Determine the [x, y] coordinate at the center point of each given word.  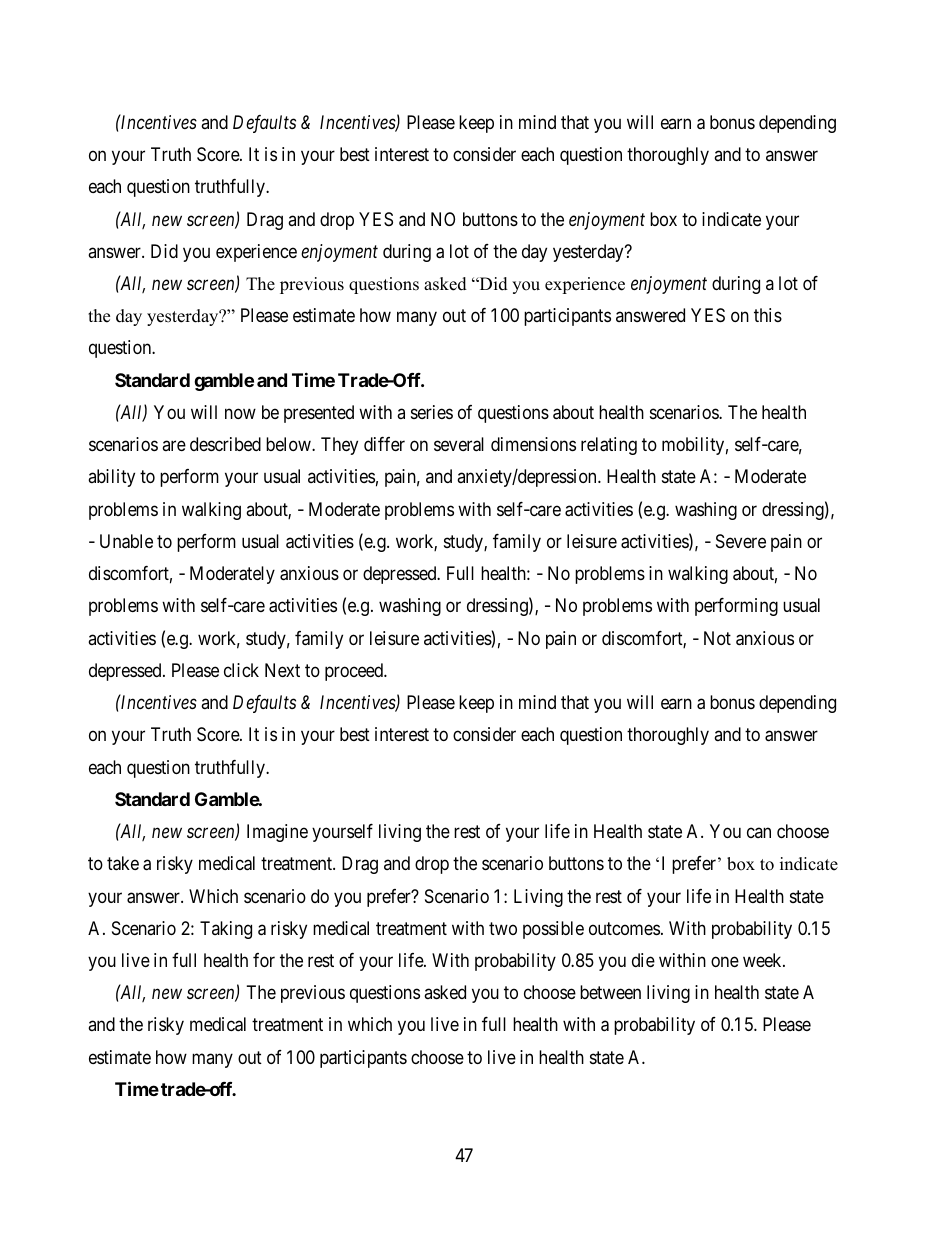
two [503, 928]
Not [717, 638]
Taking [226, 930]
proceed [355, 672]
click [241, 670]
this [768, 315]
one [725, 961]
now [240, 413]
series [432, 412]
